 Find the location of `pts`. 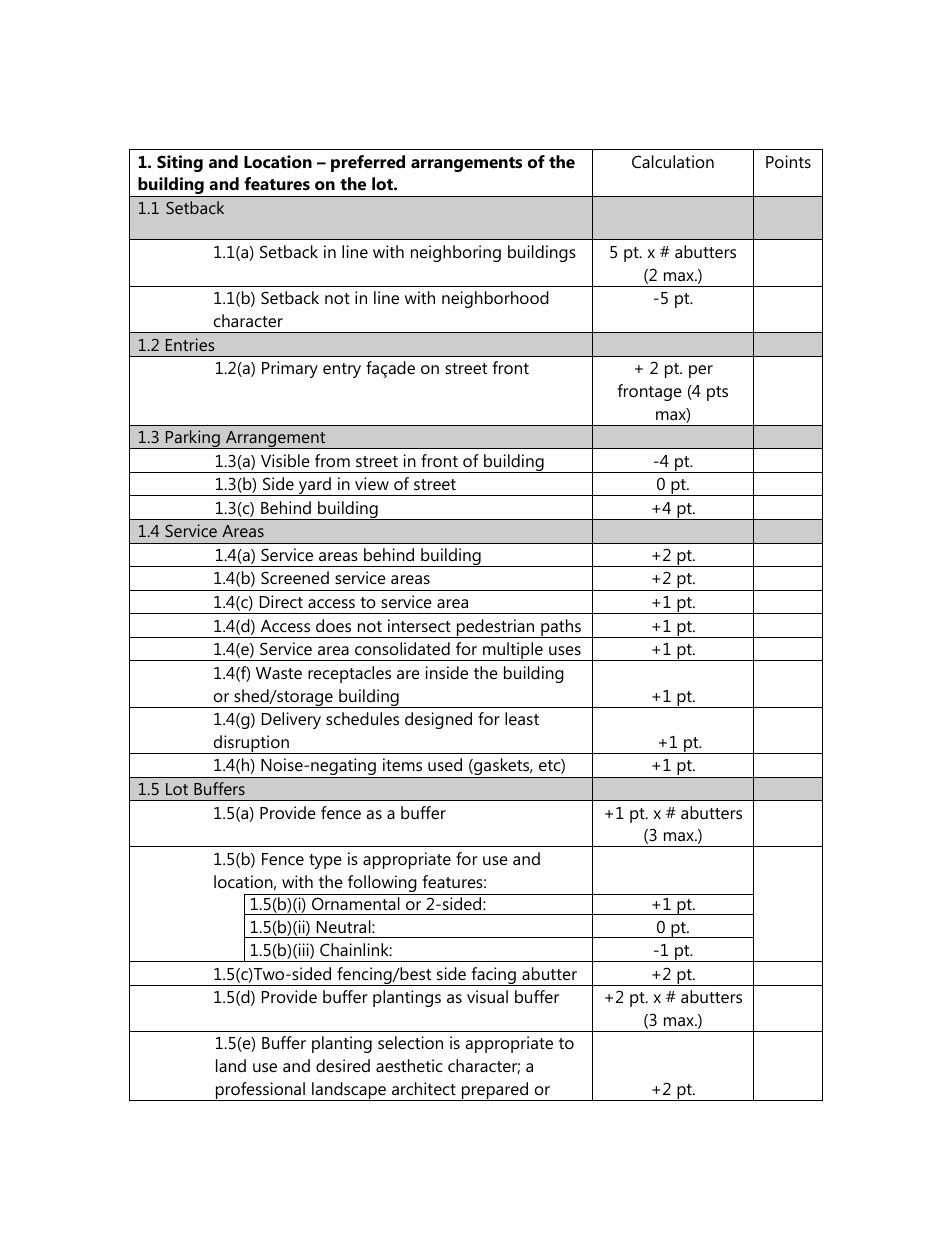

pts is located at coordinates (717, 393).
